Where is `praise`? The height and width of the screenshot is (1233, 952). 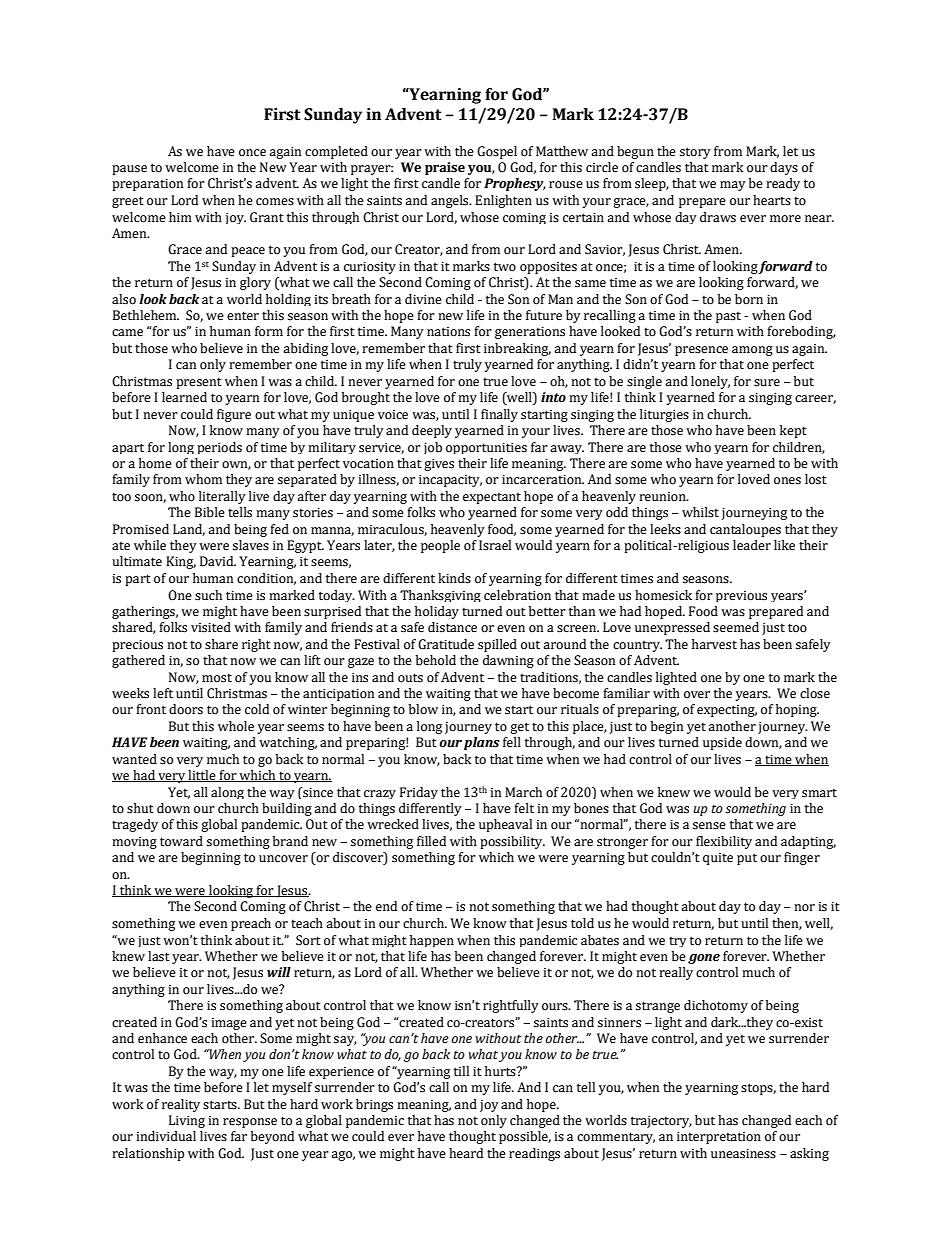 praise is located at coordinates (445, 168).
